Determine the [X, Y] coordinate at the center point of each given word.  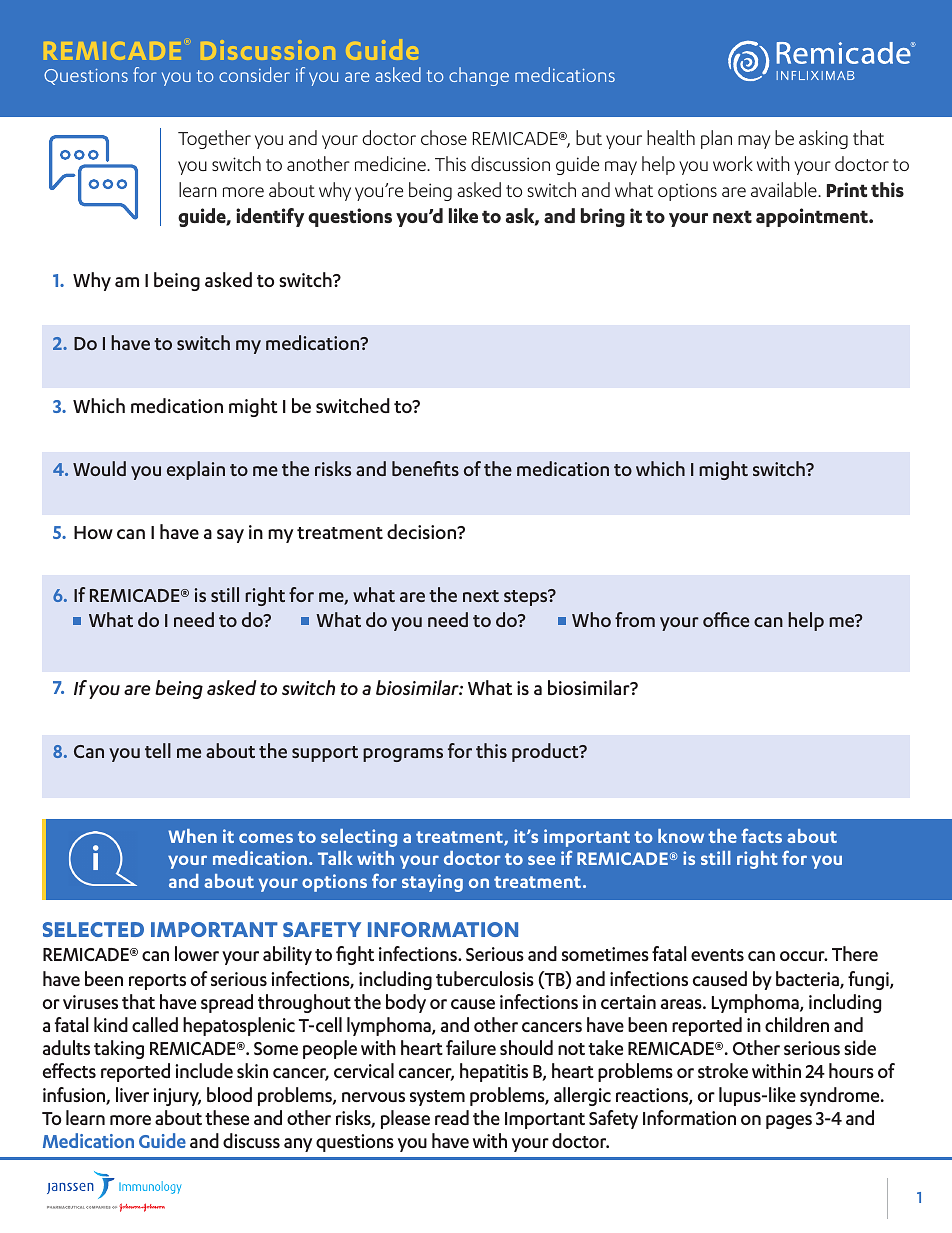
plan [716, 139]
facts [761, 835]
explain [196, 470]
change [479, 76]
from [635, 619]
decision [423, 531]
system [437, 1098]
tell [158, 750]
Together [214, 139]
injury [177, 1097]
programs [403, 755]
